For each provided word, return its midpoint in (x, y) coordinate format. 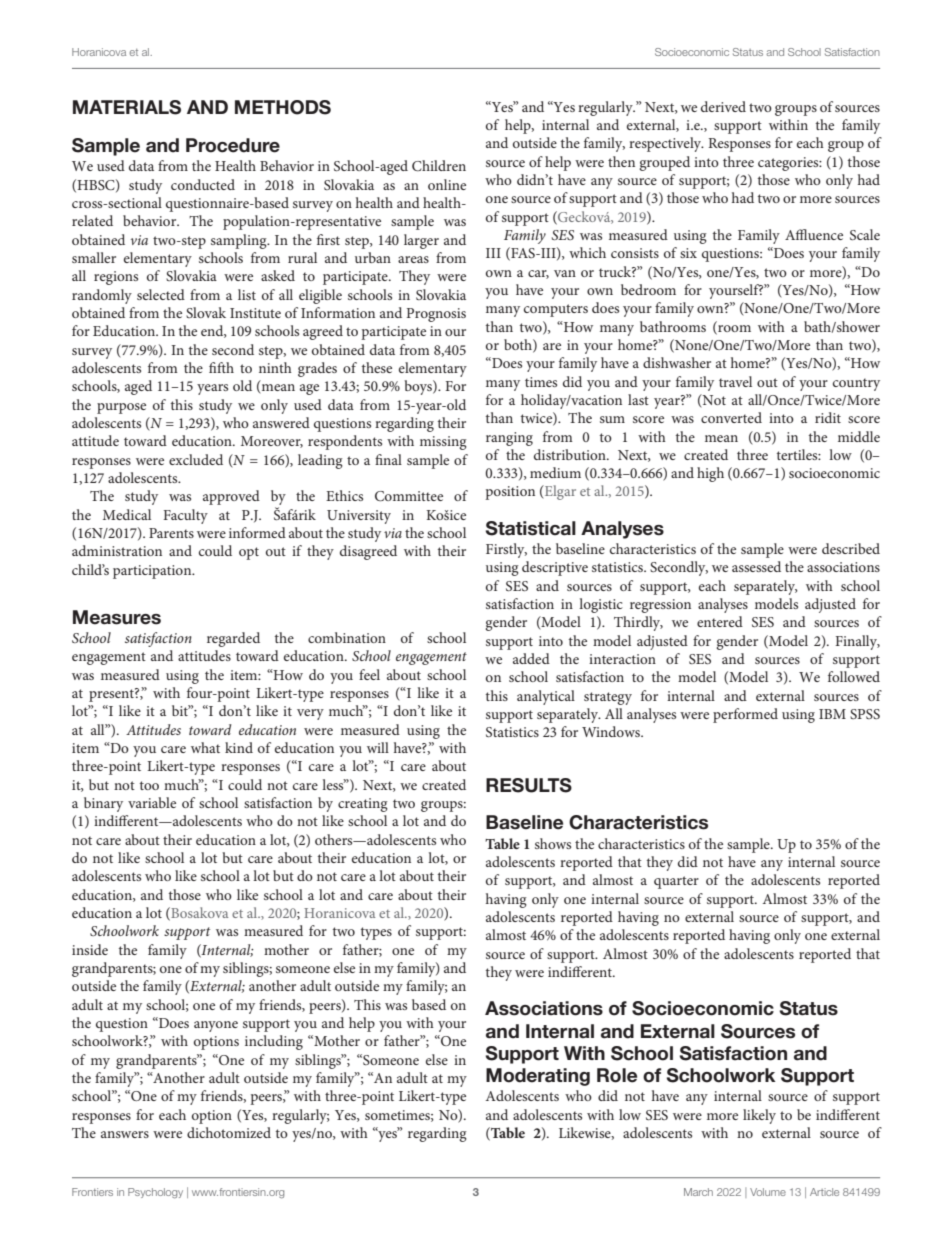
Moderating (538, 1077)
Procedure (233, 145)
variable (152, 802)
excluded (196, 459)
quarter (676, 882)
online (447, 184)
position (510, 493)
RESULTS (529, 785)
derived (723, 106)
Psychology (155, 1193)
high (710, 474)
